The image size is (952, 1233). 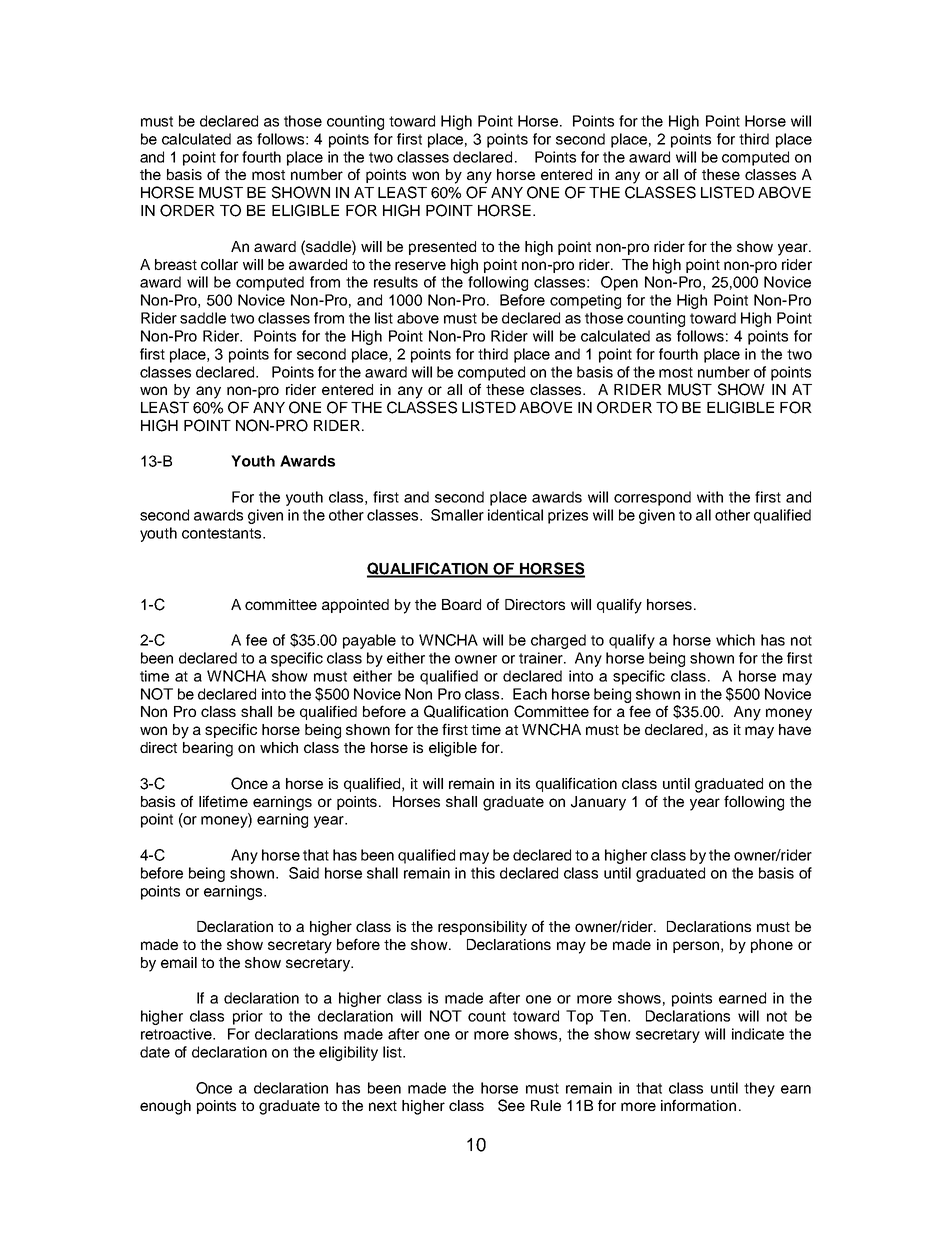 What do you see at coordinates (219, 264) in the screenshot?
I see `collar` at bounding box center [219, 264].
